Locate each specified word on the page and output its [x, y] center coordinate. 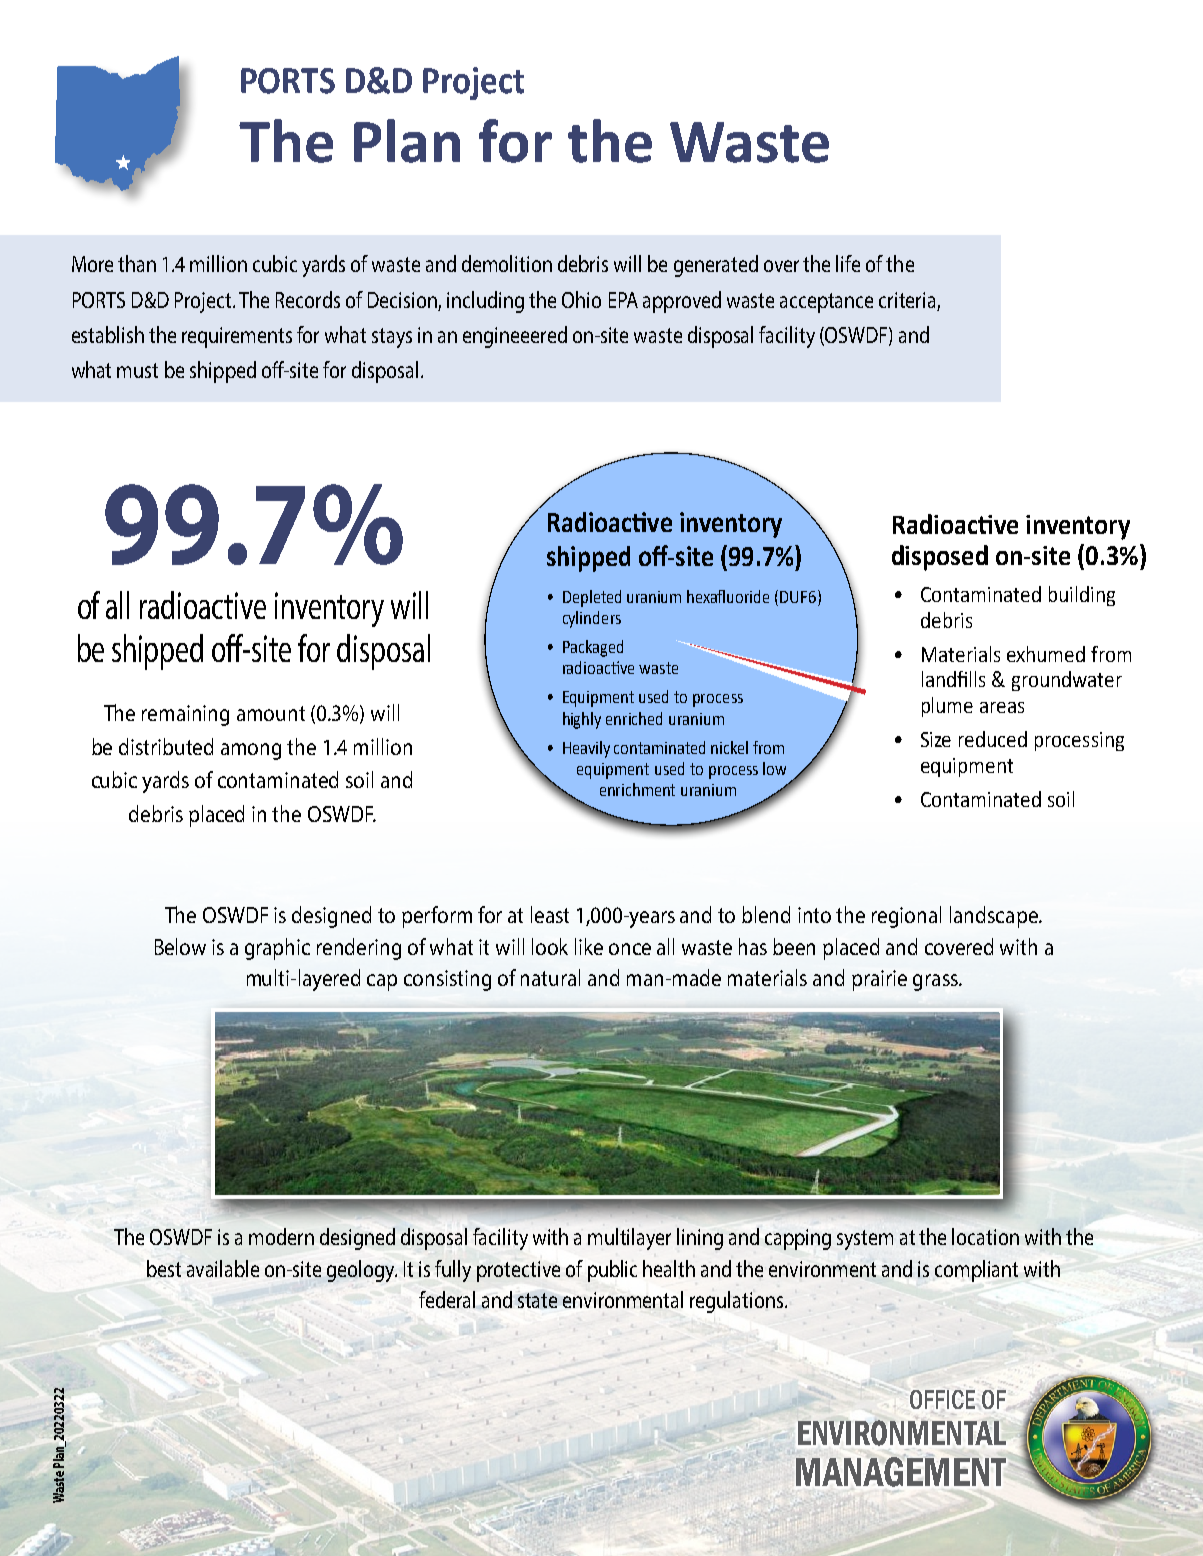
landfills [953, 679]
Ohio [581, 299]
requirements [237, 337]
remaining [185, 715]
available [223, 1268]
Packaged [593, 648]
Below [180, 946]
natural [550, 977]
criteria [907, 300]
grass [936, 982]
